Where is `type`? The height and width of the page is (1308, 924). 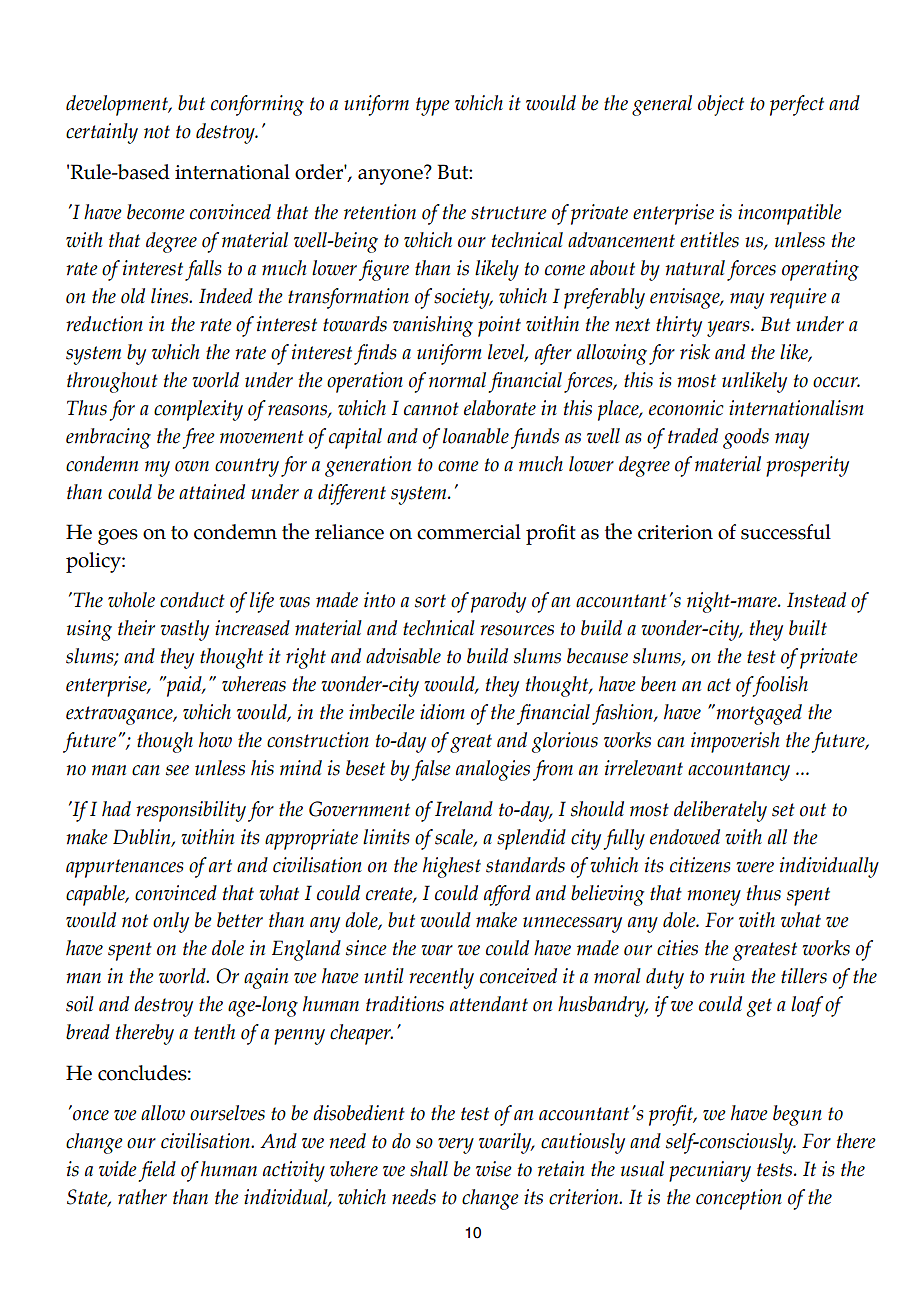
type is located at coordinates (433, 106).
